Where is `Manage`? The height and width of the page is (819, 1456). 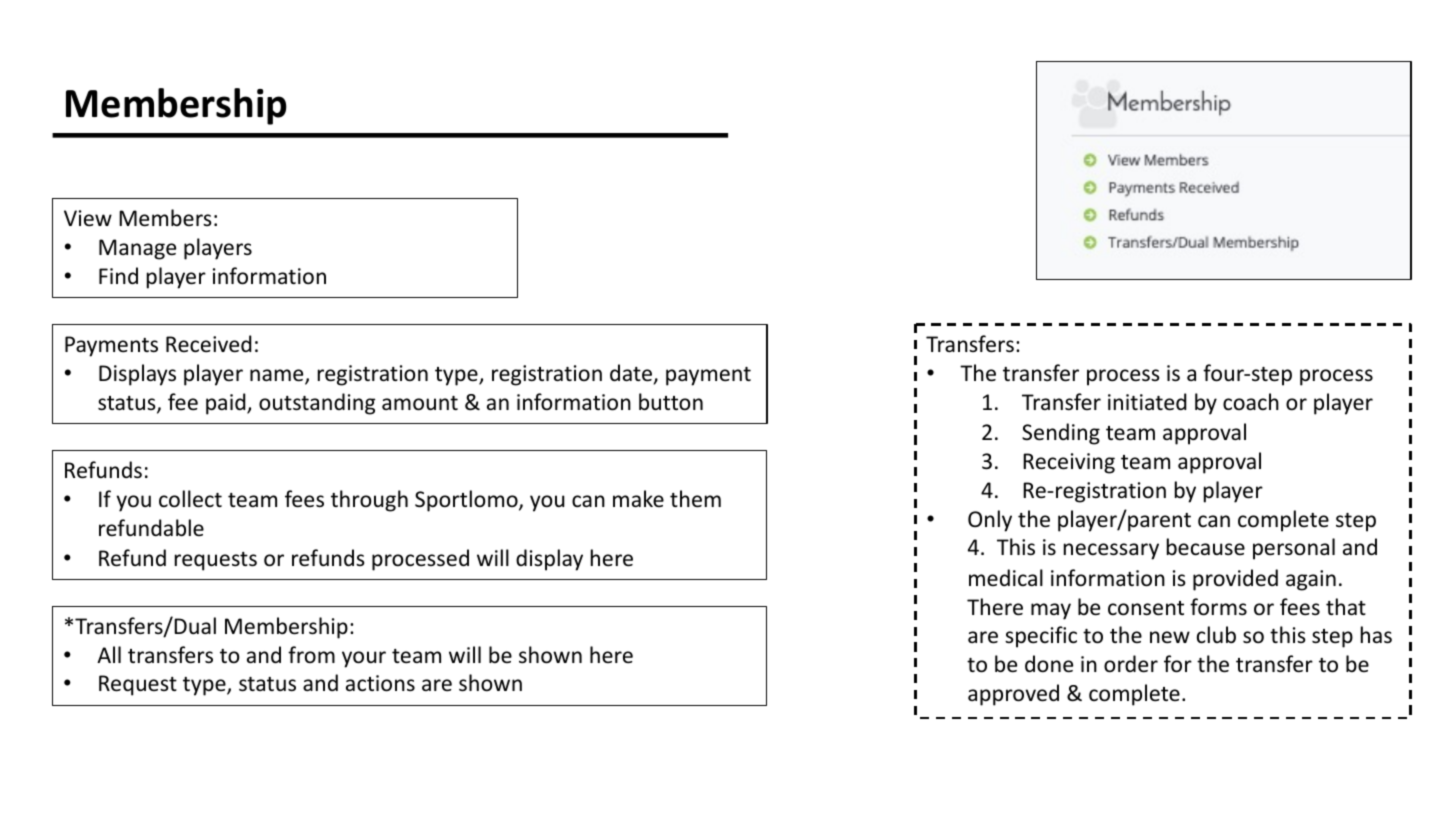
Manage is located at coordinates (137, 249).
